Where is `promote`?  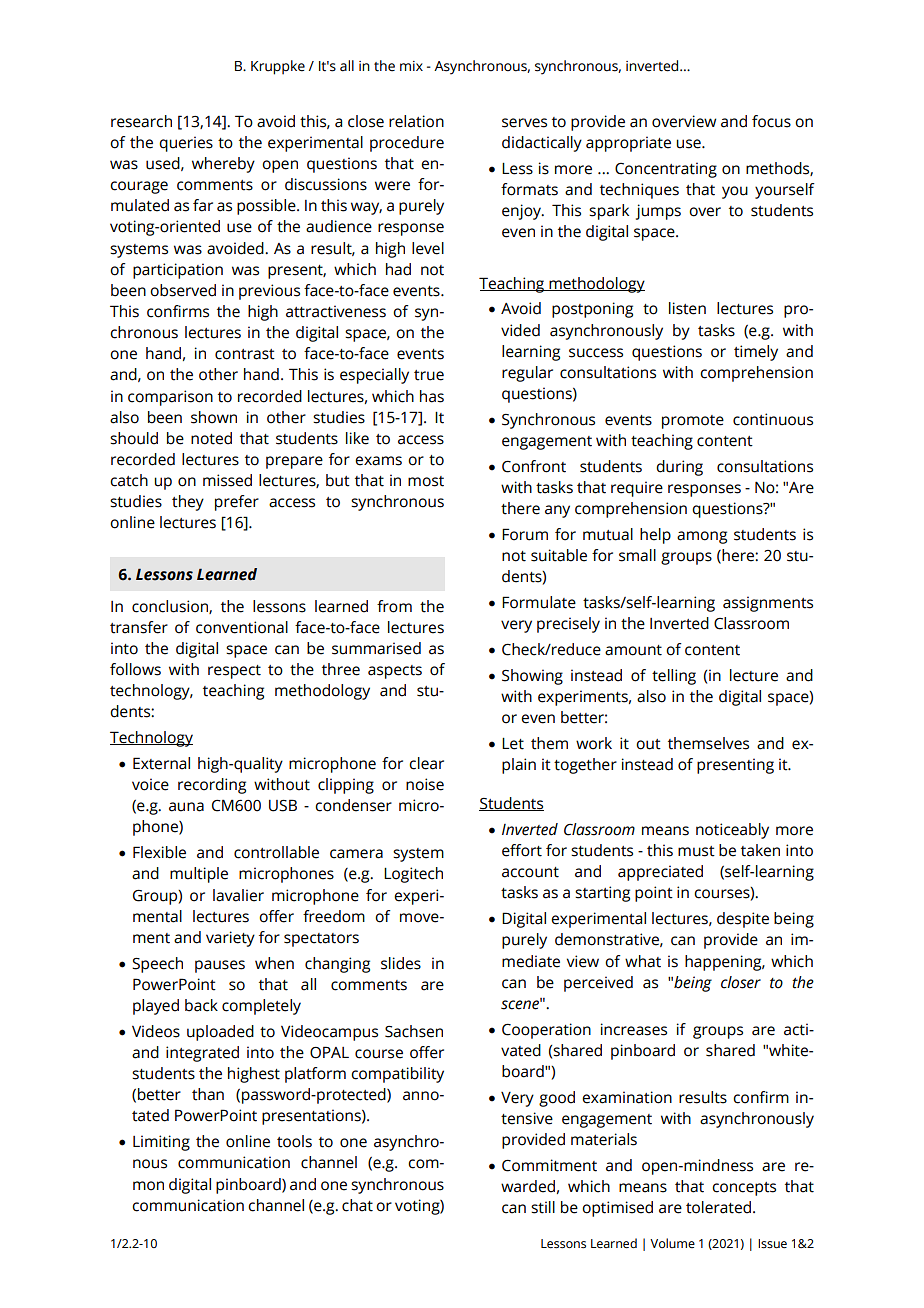
promote is located at coordinates (693, 422).
